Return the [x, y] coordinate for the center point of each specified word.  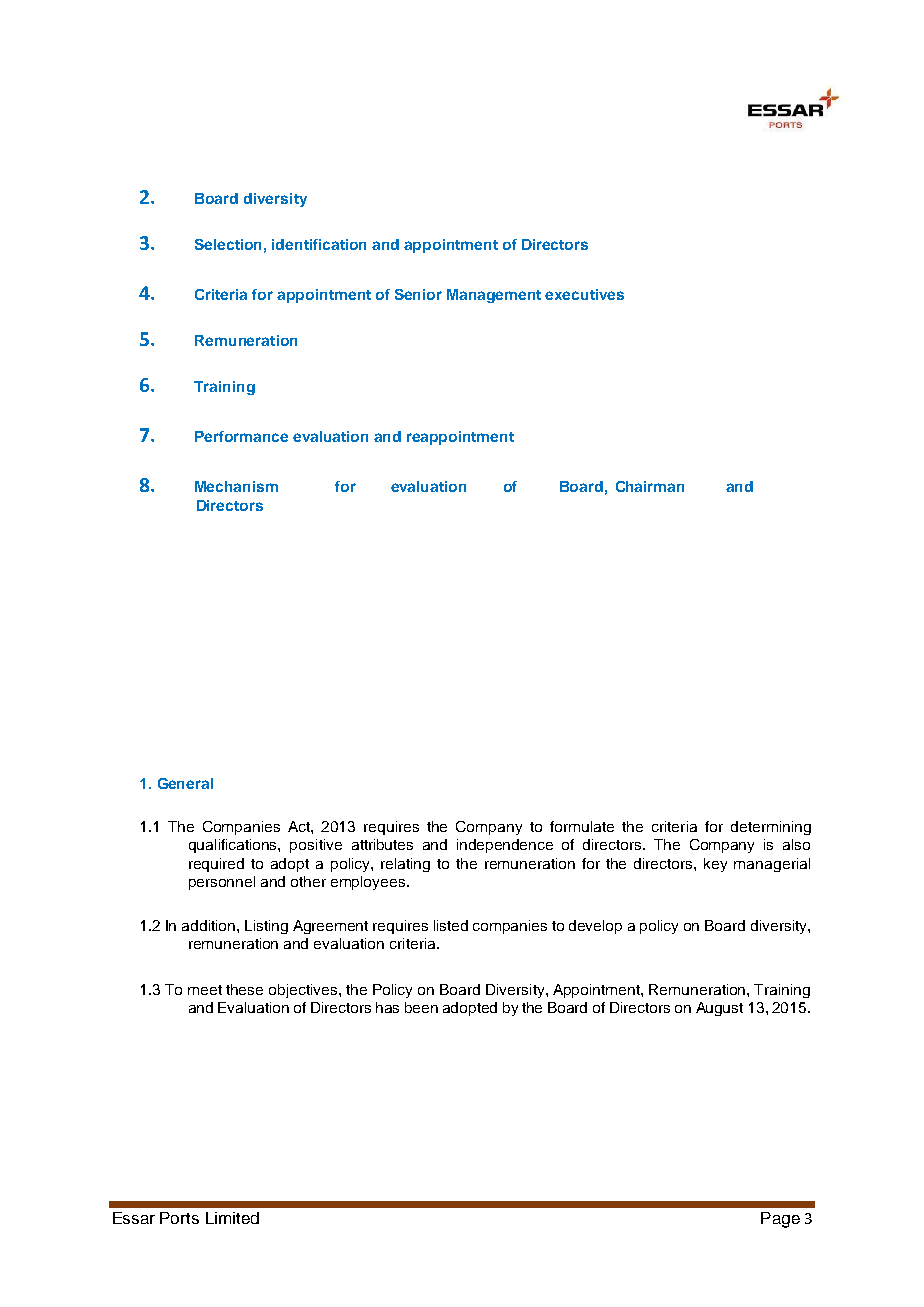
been [421, 1007]
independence [505, 846]
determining [771, 828]
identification [319, 244]
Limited [232, 1218]
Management [494, 296]
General [185, 783]
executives [584, 294]
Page [780, 1220]
